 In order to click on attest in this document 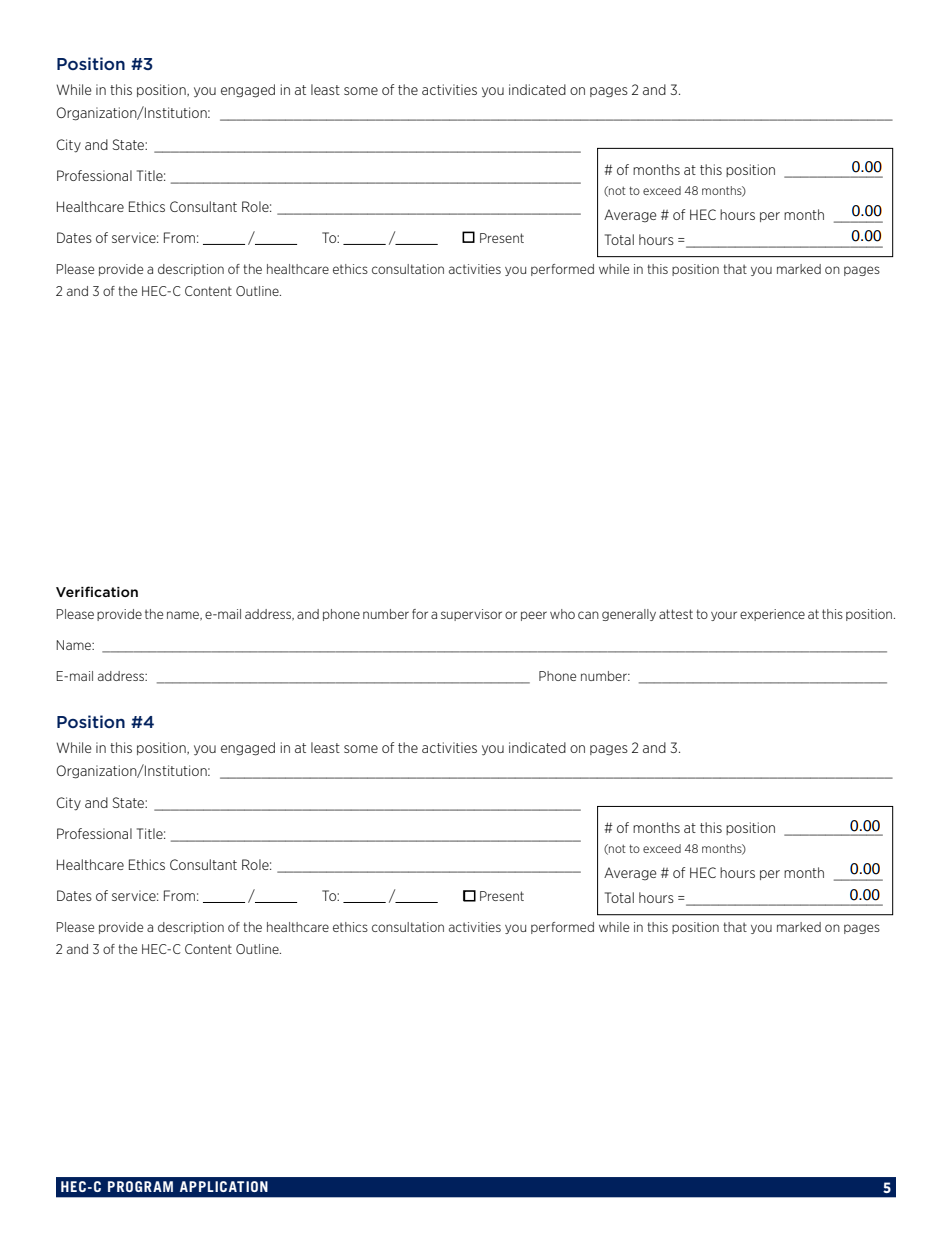, I will do `click(676, 614)`.
